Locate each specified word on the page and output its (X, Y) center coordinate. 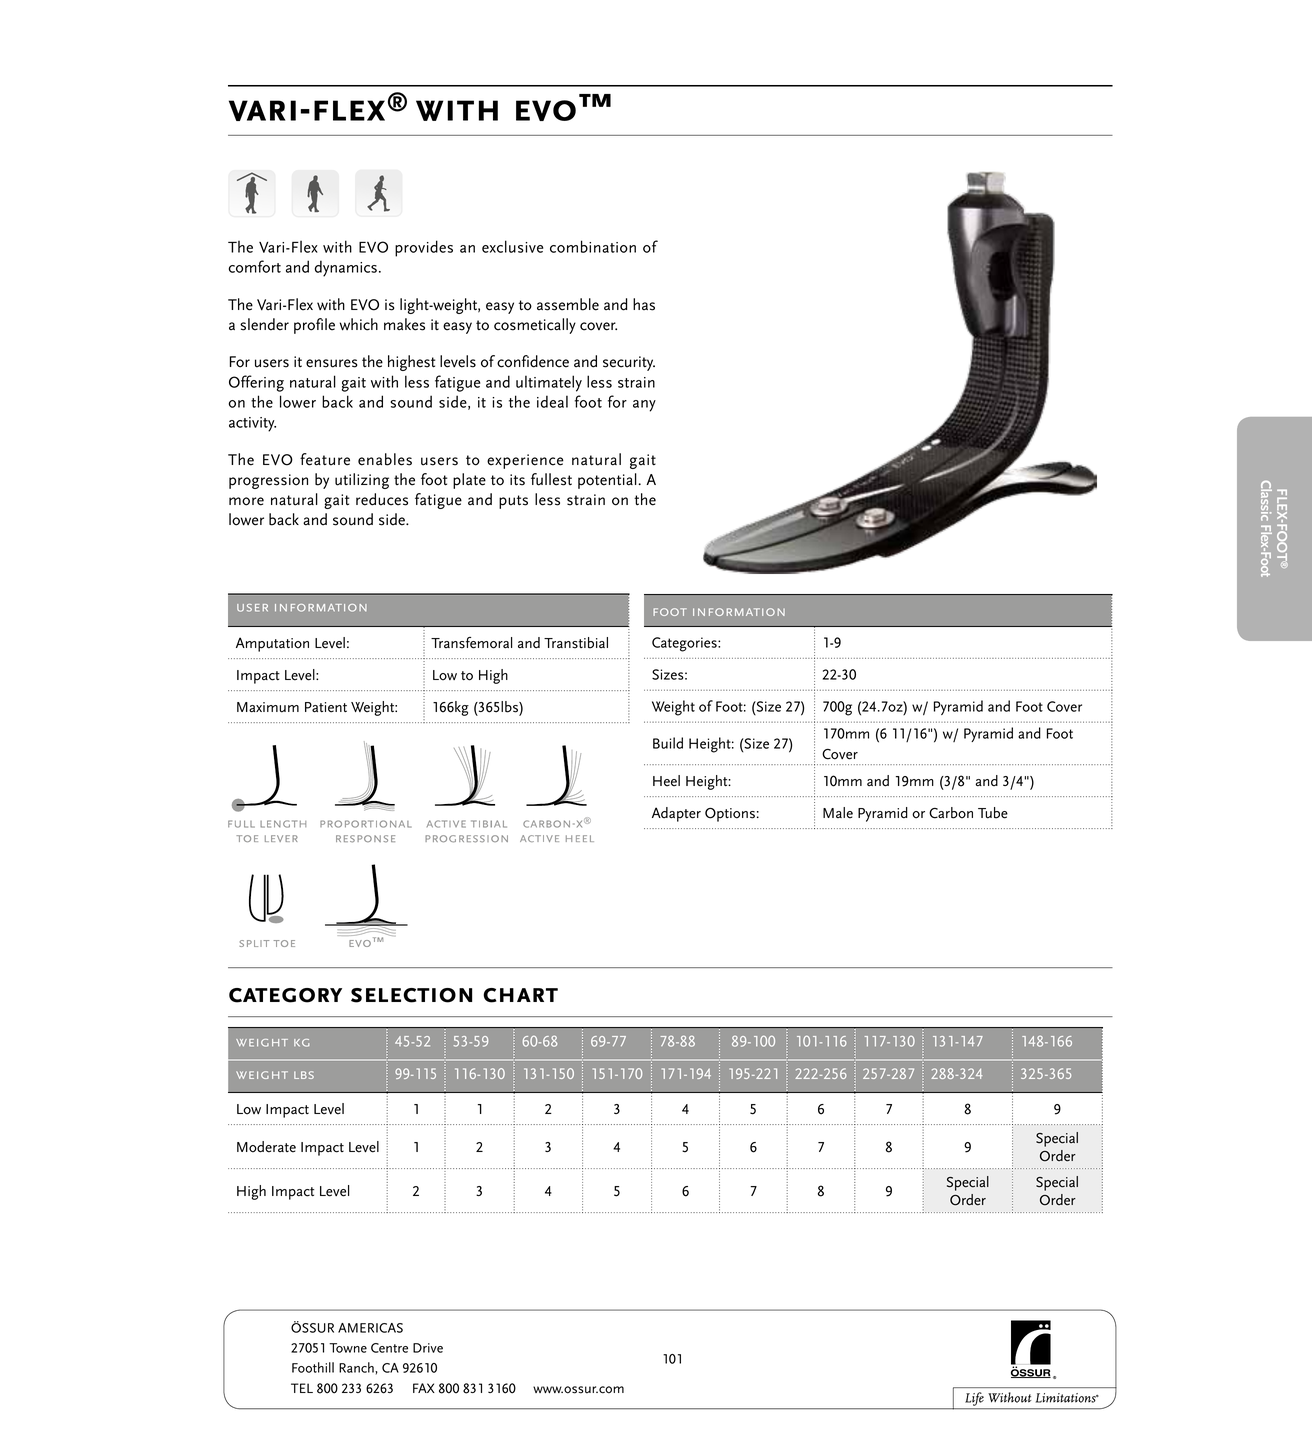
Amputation (272, 644)
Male (838, 813)
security (629, 363)
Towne (348, 1348)
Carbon (951, 813)
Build (668, 743)
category (285, 995)
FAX (424, 1388)
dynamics (346, 268)
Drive (428, 1348)
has (644, 304)
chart (520, 995)
